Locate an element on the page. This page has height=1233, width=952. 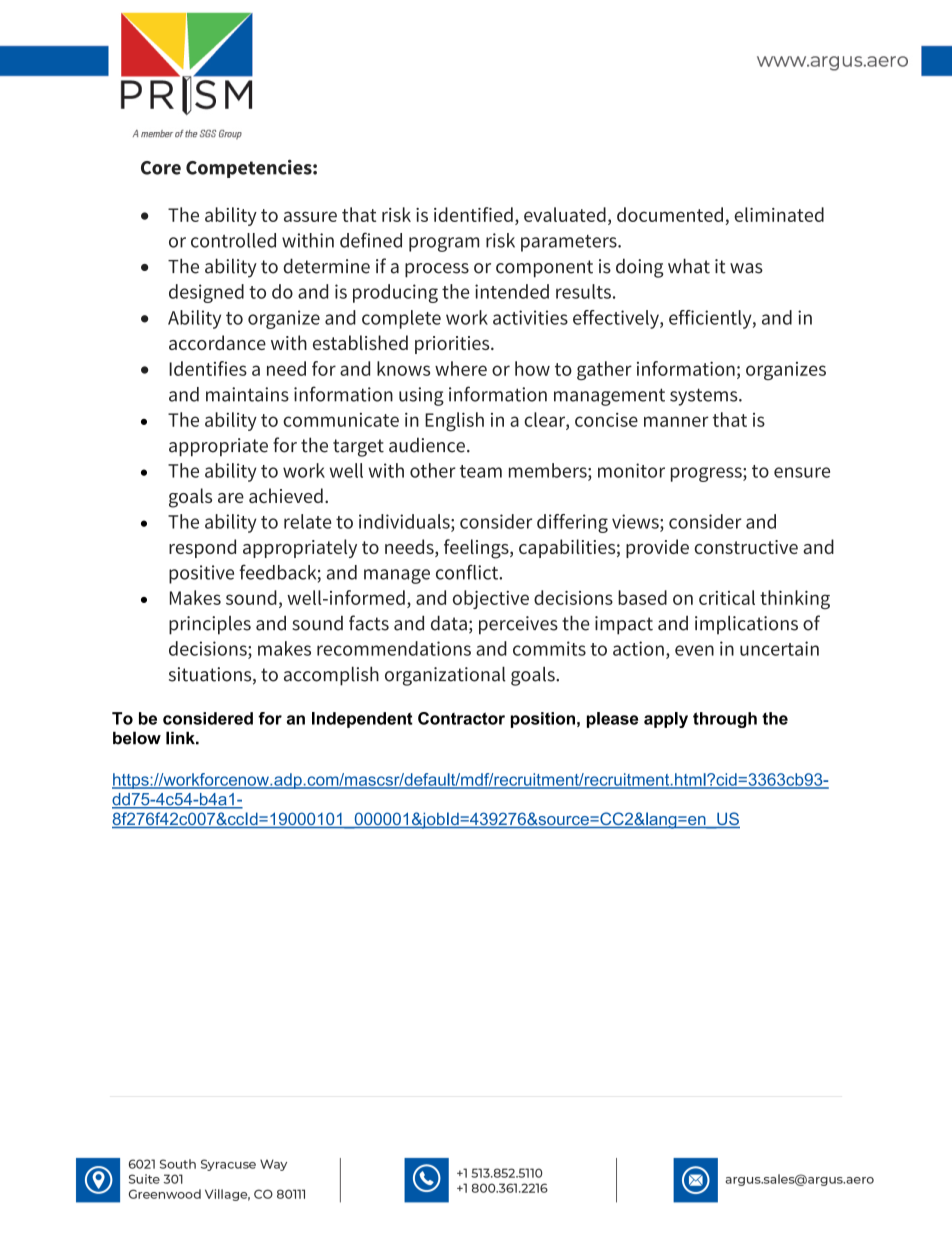
positive is located at coordinates (201, 574).
